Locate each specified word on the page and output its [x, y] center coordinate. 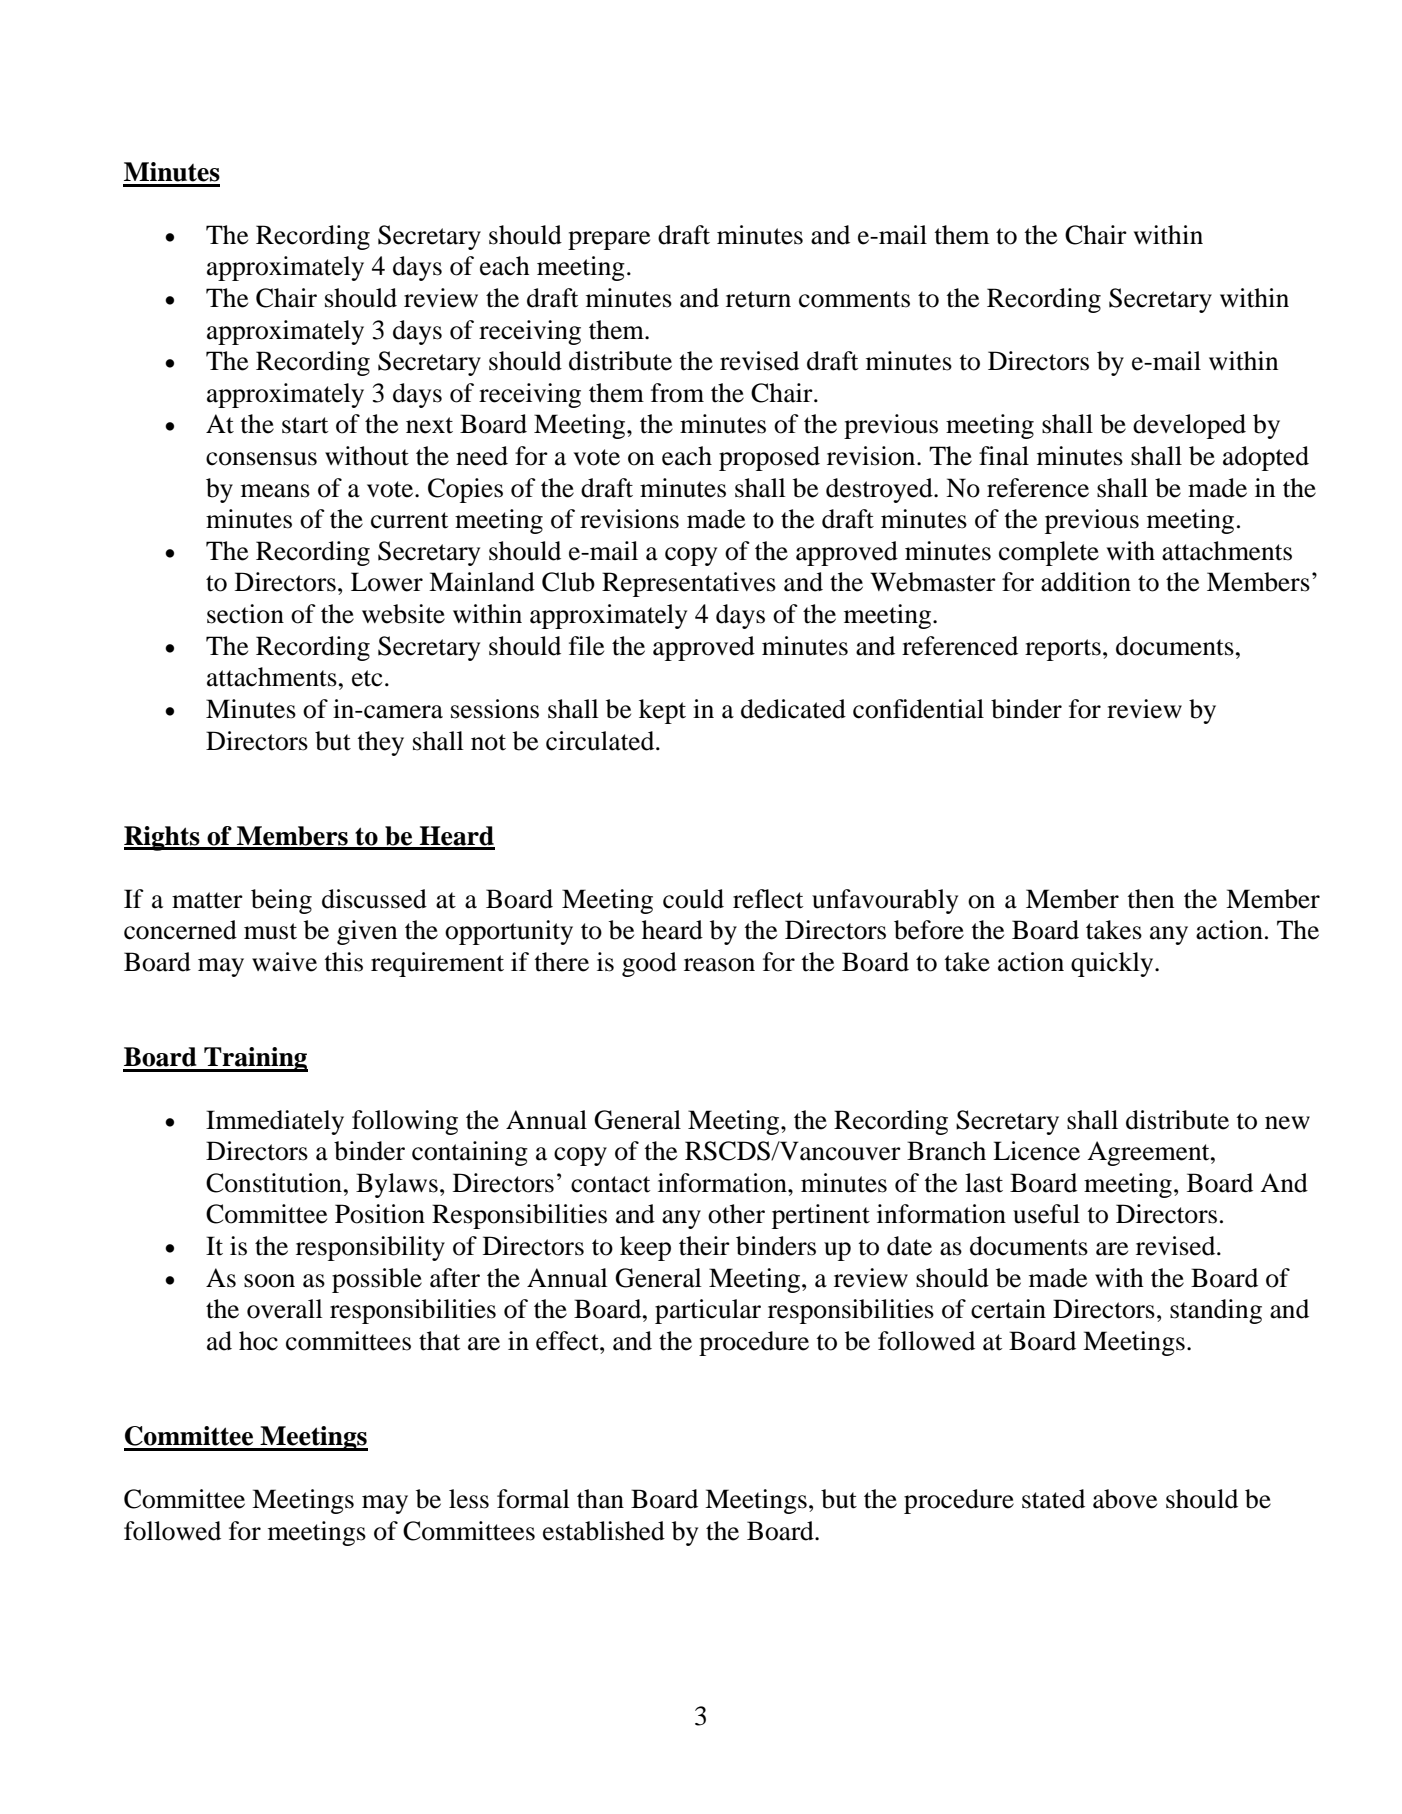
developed [1189, 426]
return [758, 299]
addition [1086, 582]
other [736, 1214]
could [693, 899]
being [281, 901]
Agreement [1149, 1153]
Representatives [689, 584]
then [1150, 899]
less [469, 1499]
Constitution [274, 1183]
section [245, 614]
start [305, 425]
